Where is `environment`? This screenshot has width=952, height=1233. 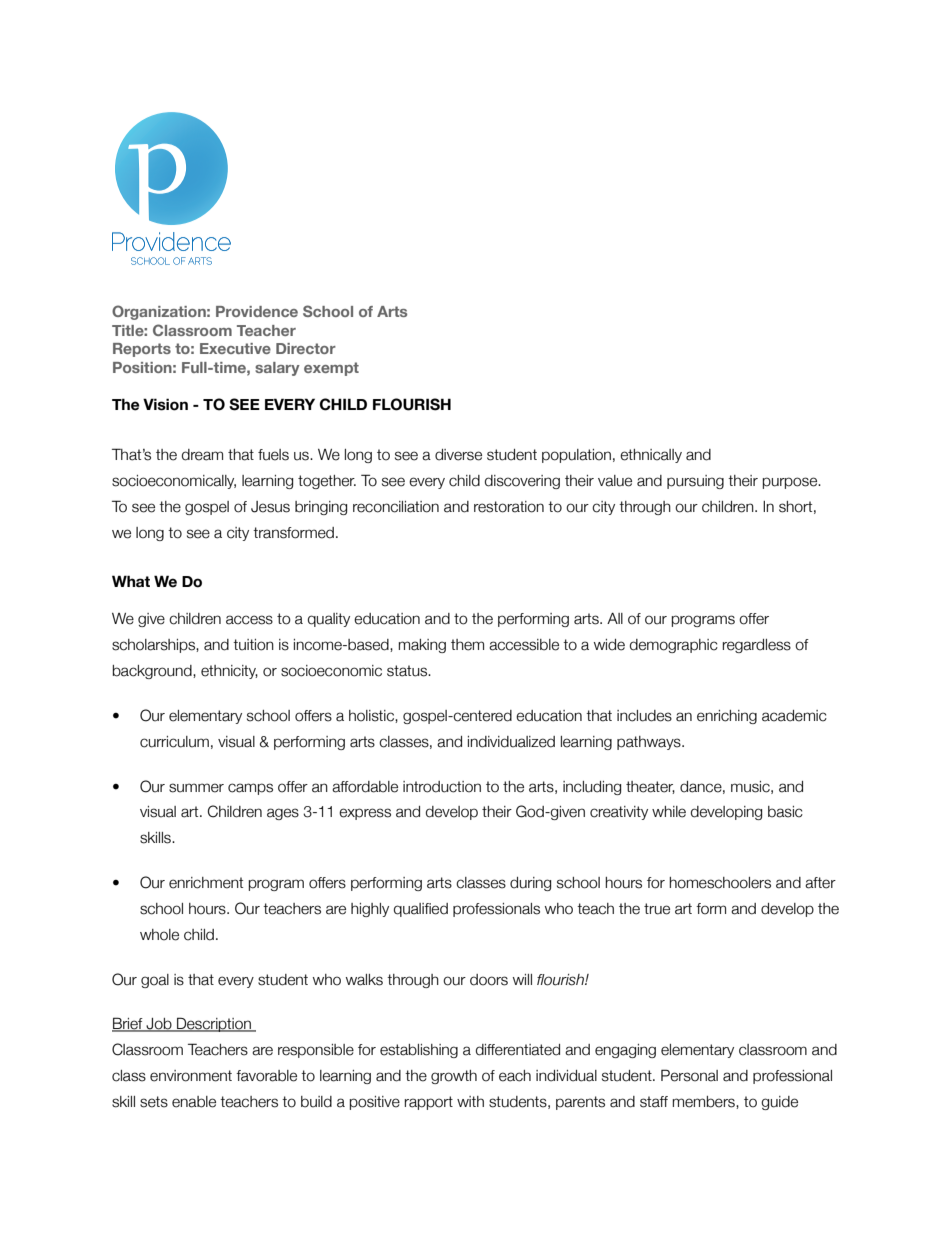 environment is located at coordinates (191, 1076).
